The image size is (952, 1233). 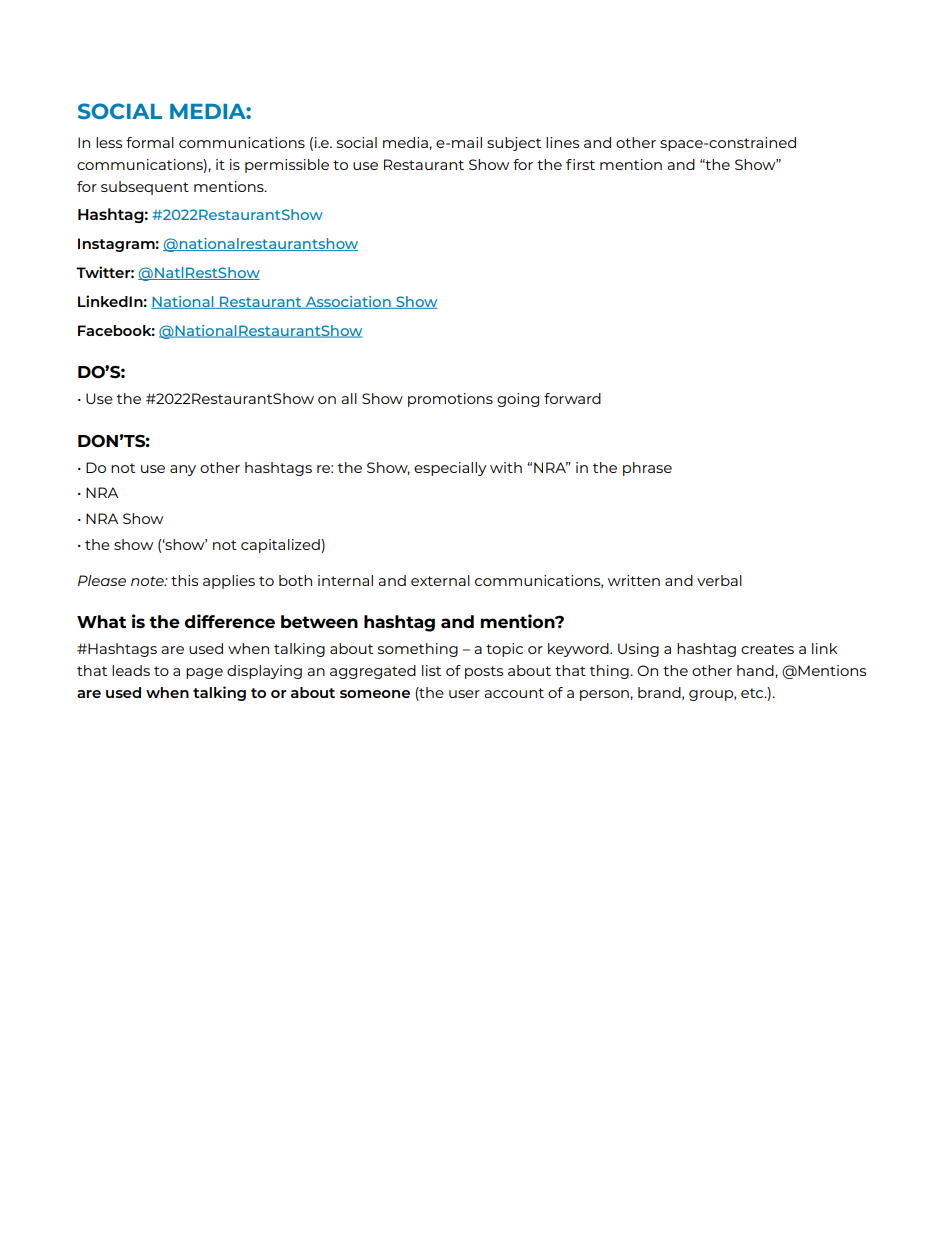 I want to click on first, so click(x=580, y=164).
